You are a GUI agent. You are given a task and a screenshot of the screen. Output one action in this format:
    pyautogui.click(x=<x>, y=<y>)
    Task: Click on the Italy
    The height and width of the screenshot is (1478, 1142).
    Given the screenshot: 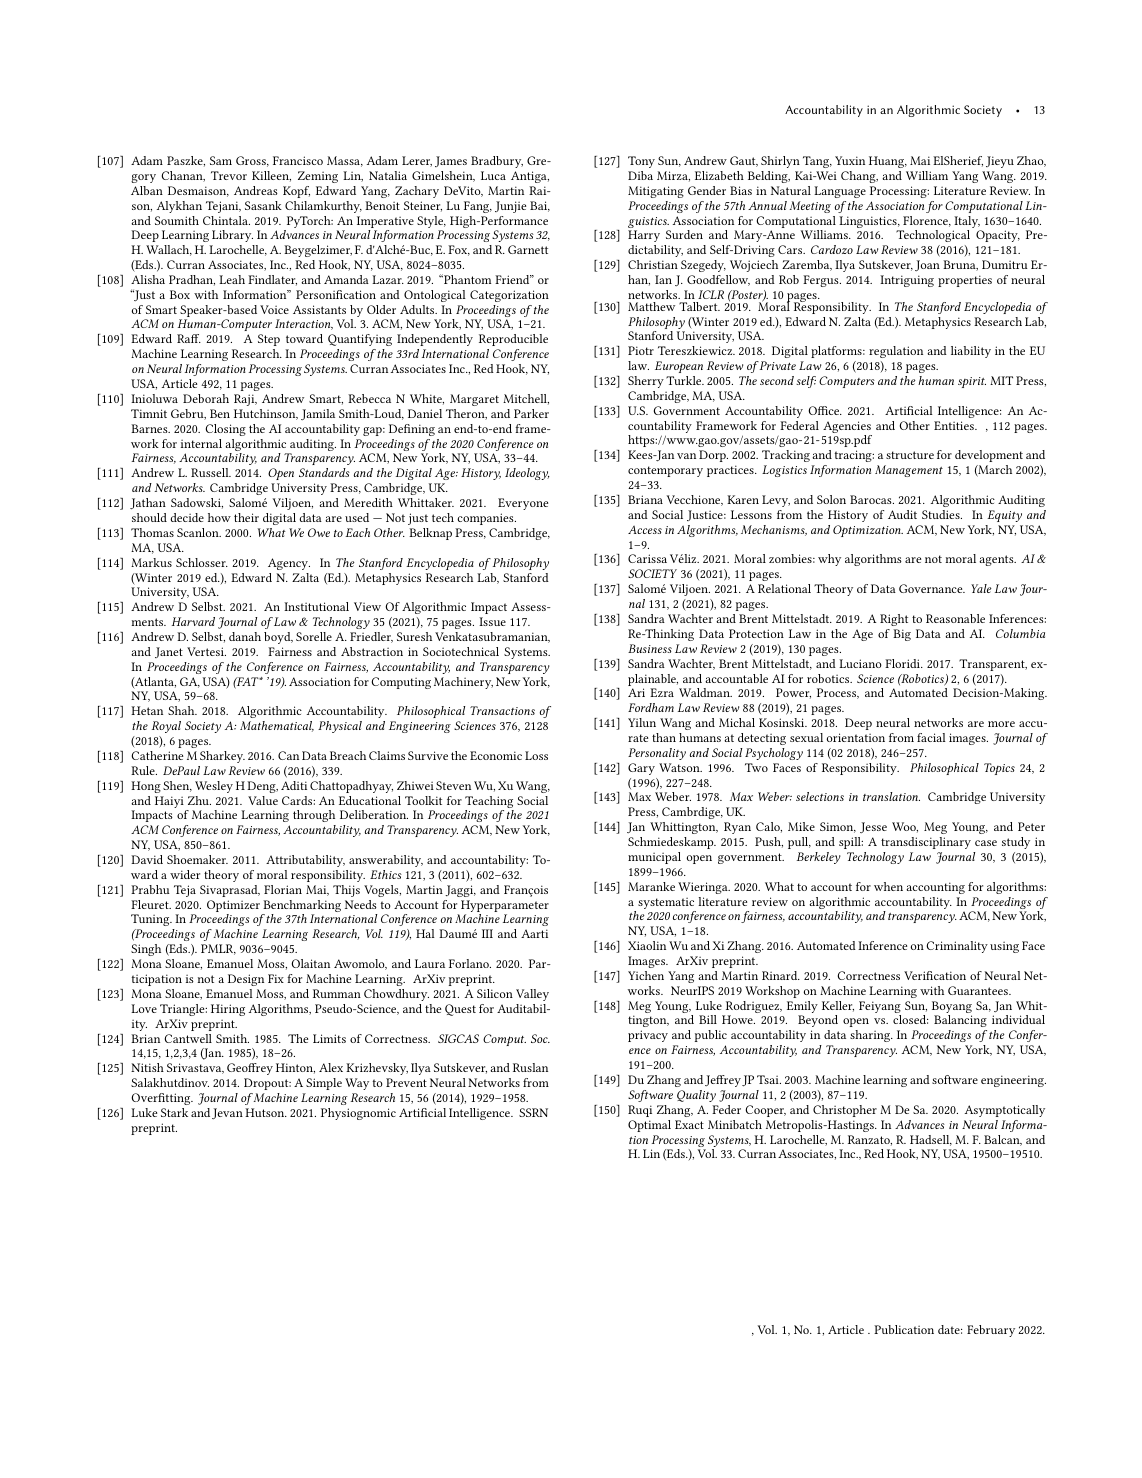 What is the action you would take?
    pyautogui.click(x=967, y=223)
